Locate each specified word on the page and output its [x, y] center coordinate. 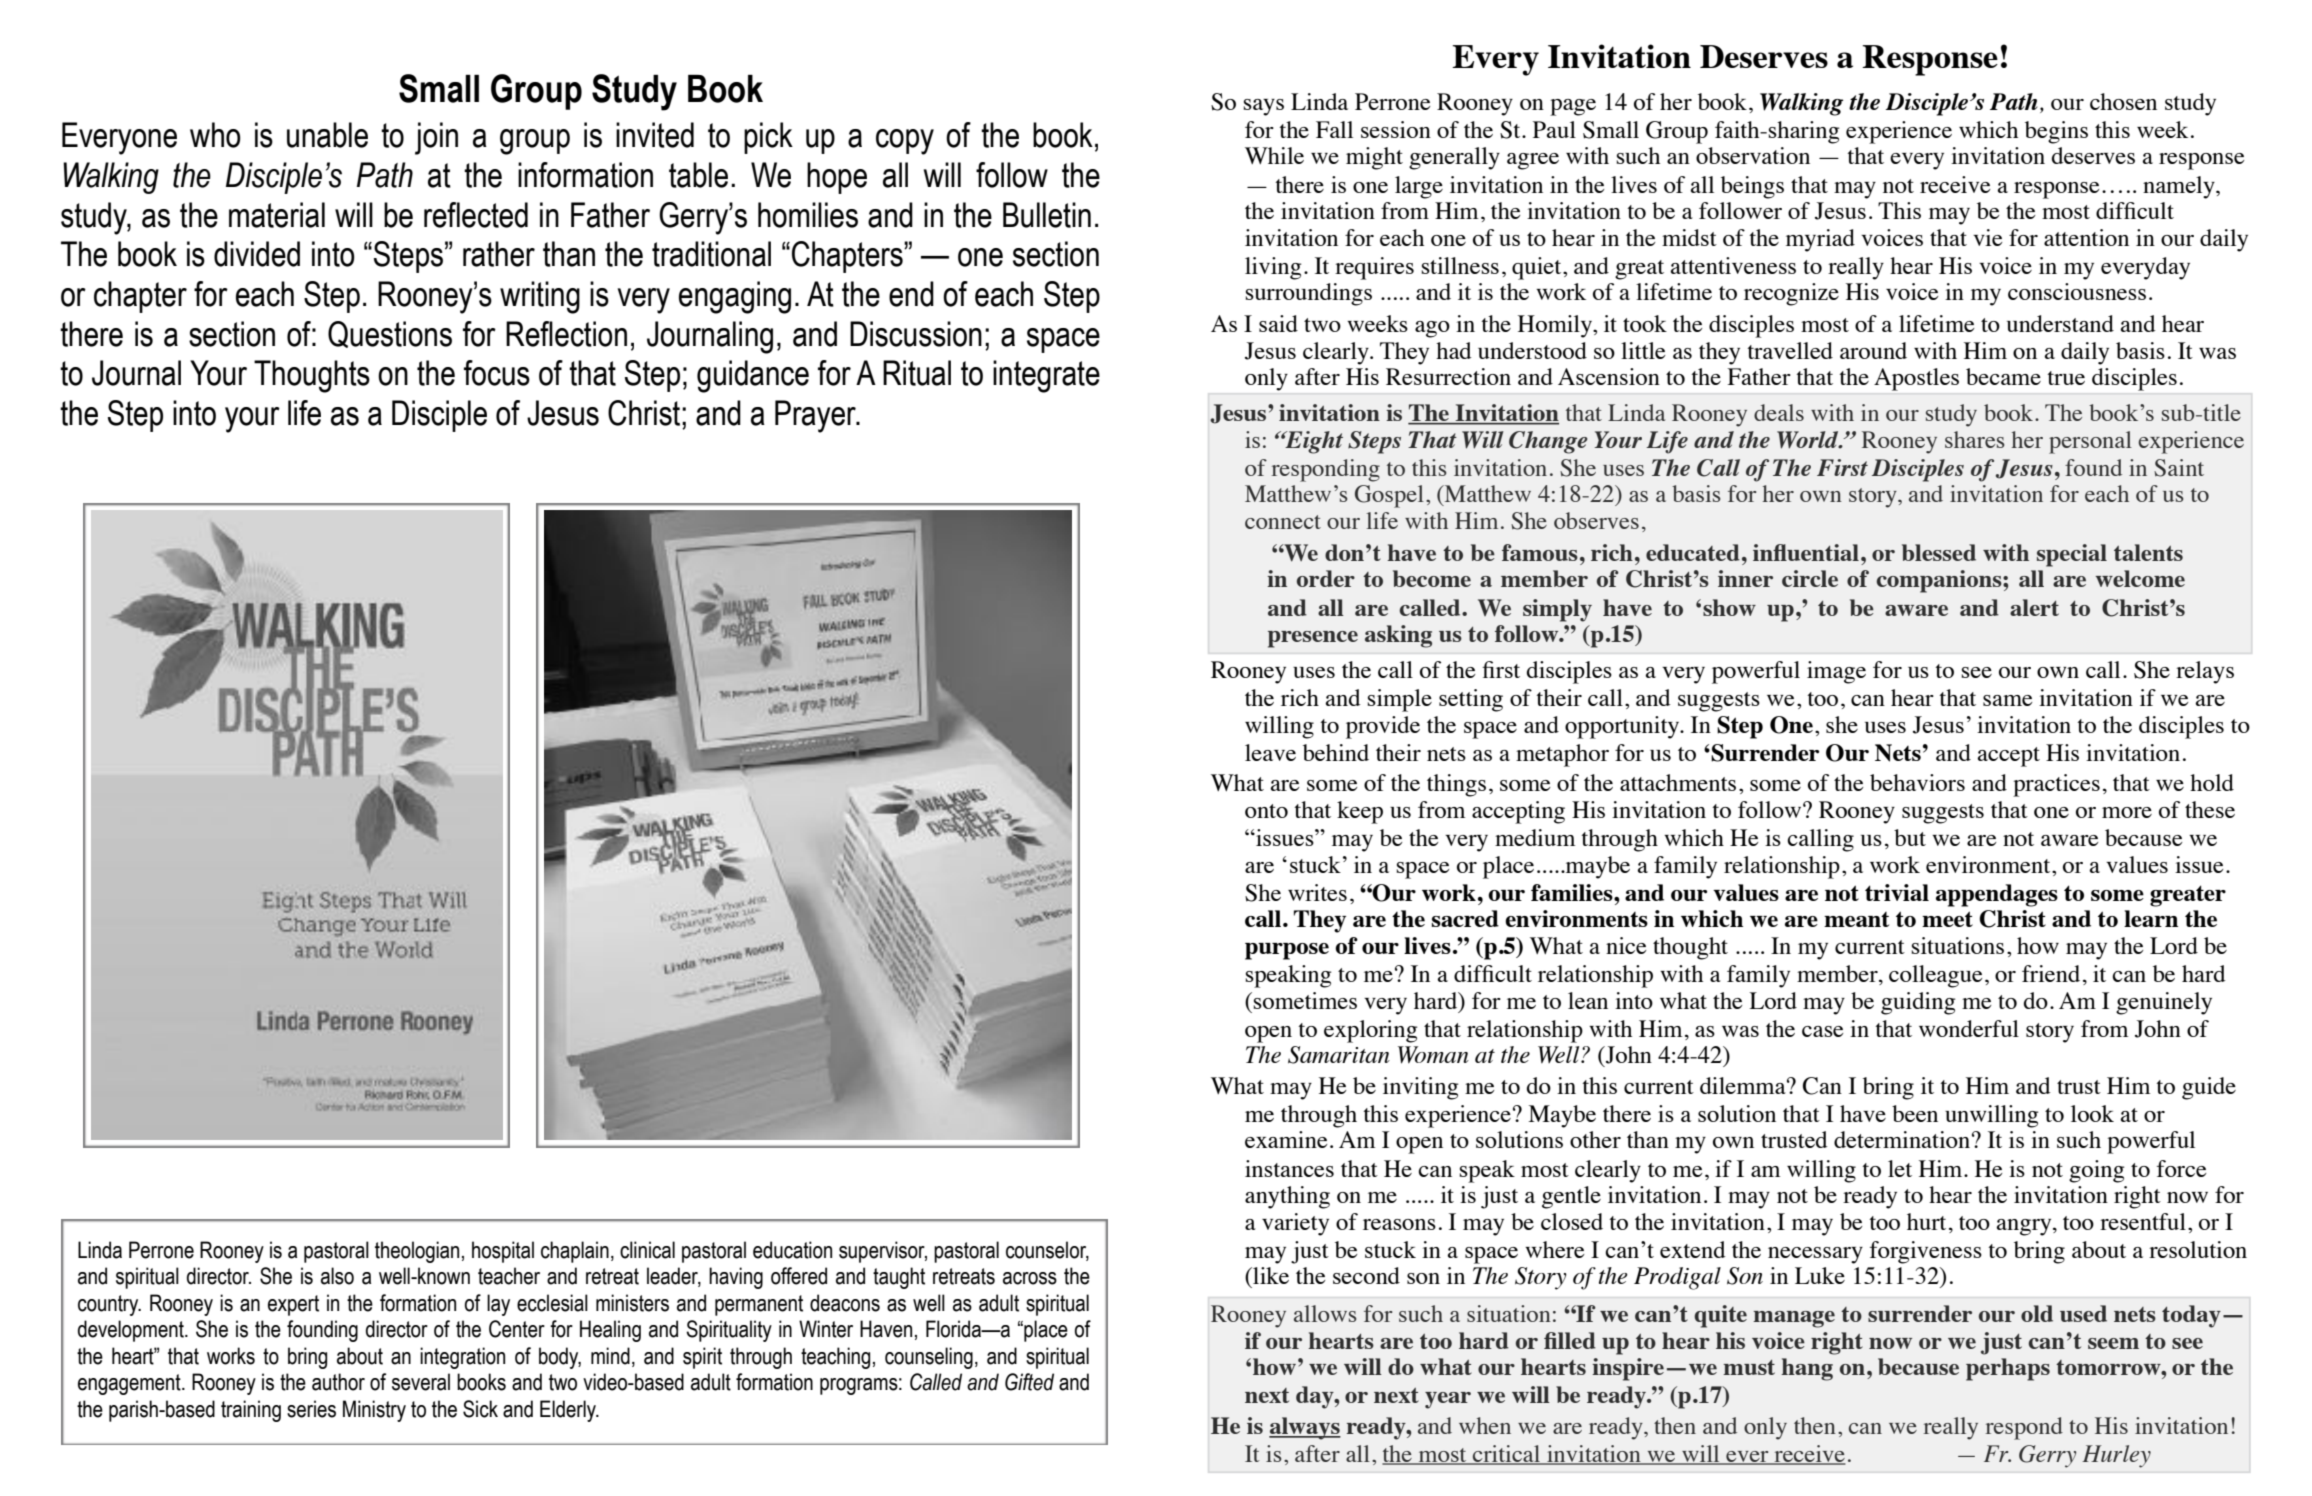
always [1305, 1428]
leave [1270, 752]
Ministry [374, 1411]
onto [1266, 811]
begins [2056, 132]
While [1274, 155]
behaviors [1917, 782]
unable [327, 135]
